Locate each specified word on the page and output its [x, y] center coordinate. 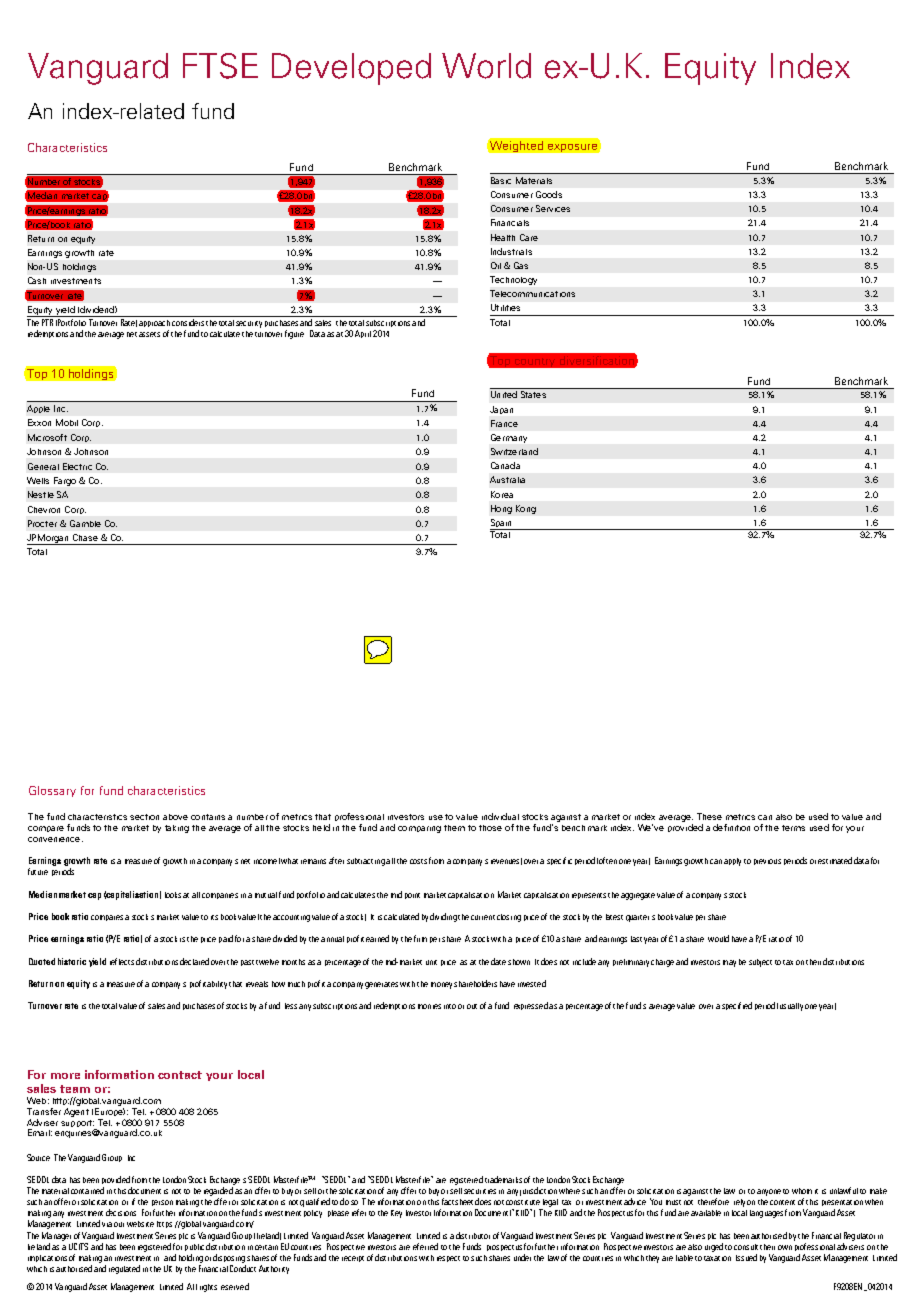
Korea [502, 494]
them [454, 828]
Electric [77, 466]
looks [173, 895]
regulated [124, 1269]
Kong [526, 509]
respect [448, 1259]
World [486, 66]
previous [767, 862]
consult [746, 1247]
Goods [549, 194]
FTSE [220, 66]
